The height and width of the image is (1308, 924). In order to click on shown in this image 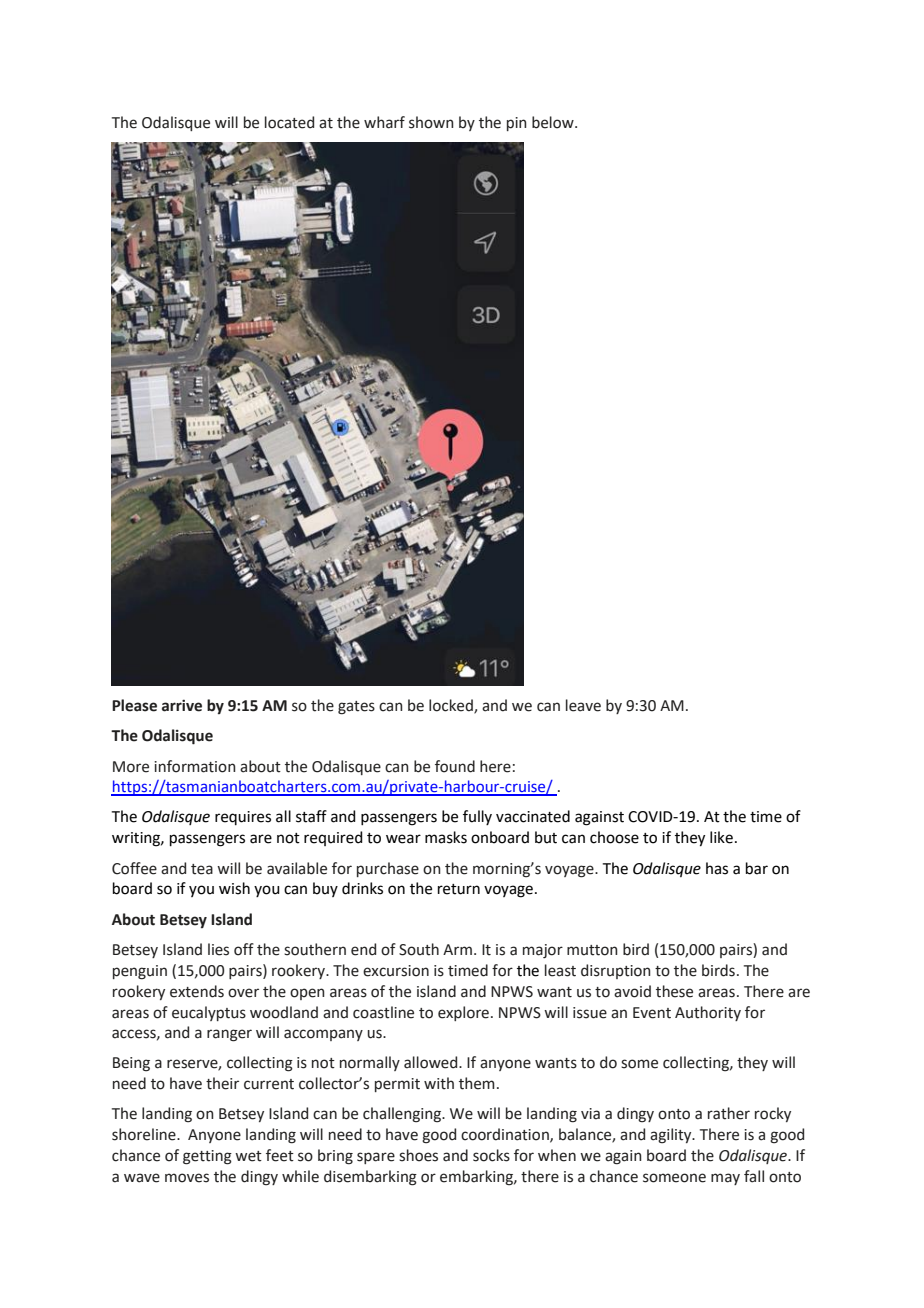, I will do `click(431, 122)`.
